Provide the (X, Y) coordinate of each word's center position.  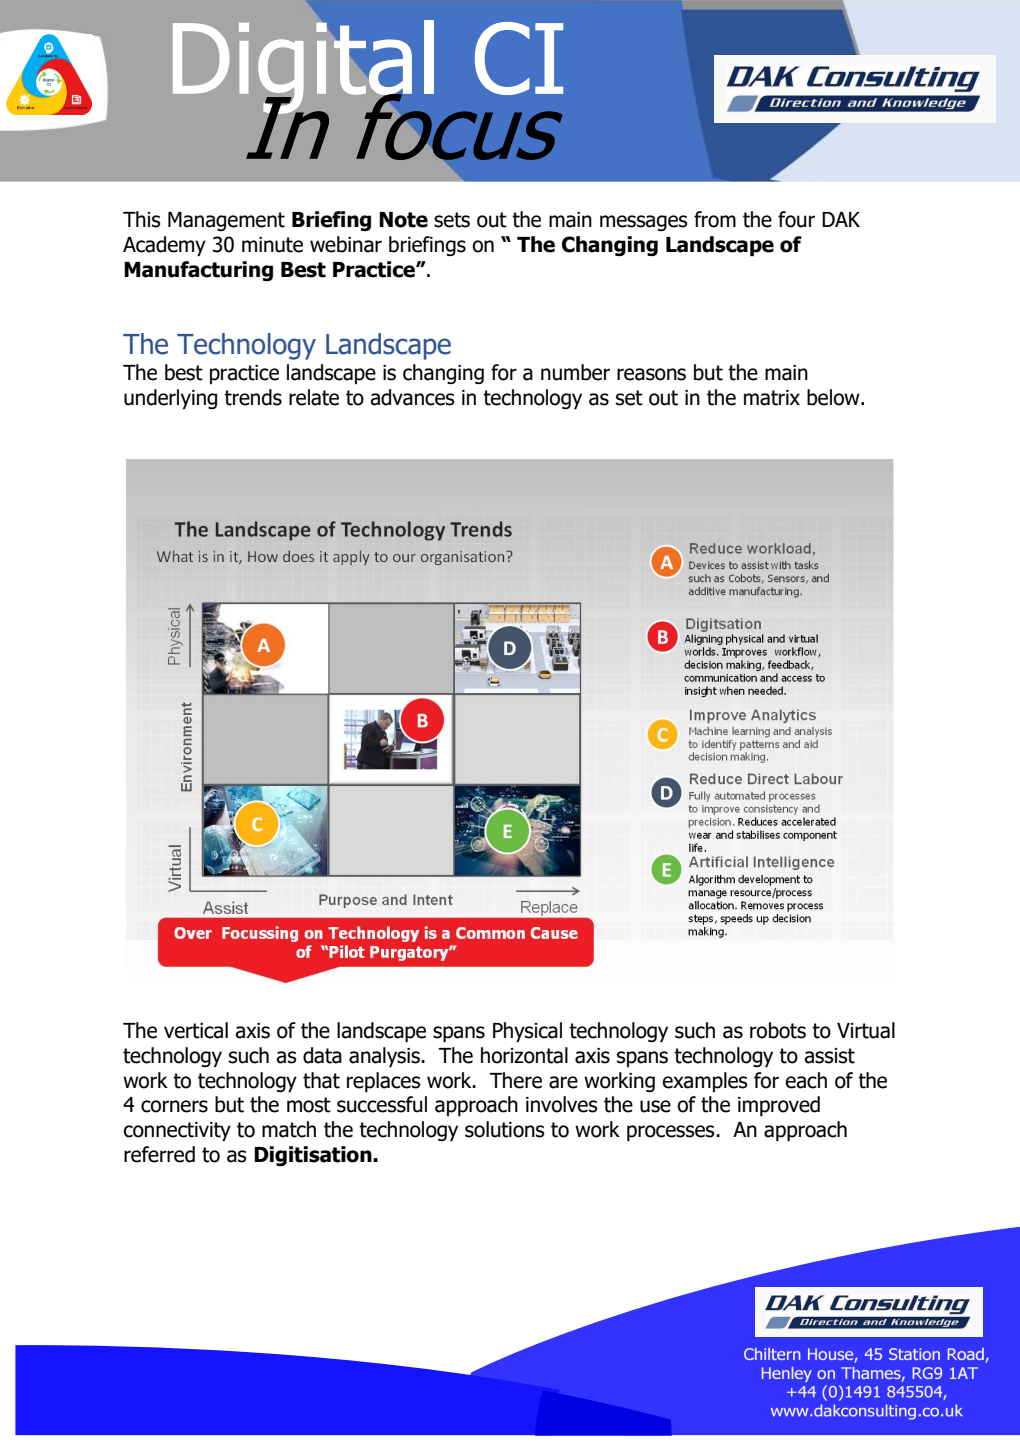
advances (412, 397)
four (796, 219)
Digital (303, 68)
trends (253, 397)
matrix (772, 398)
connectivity (177, 1132)
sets (452, 220)
